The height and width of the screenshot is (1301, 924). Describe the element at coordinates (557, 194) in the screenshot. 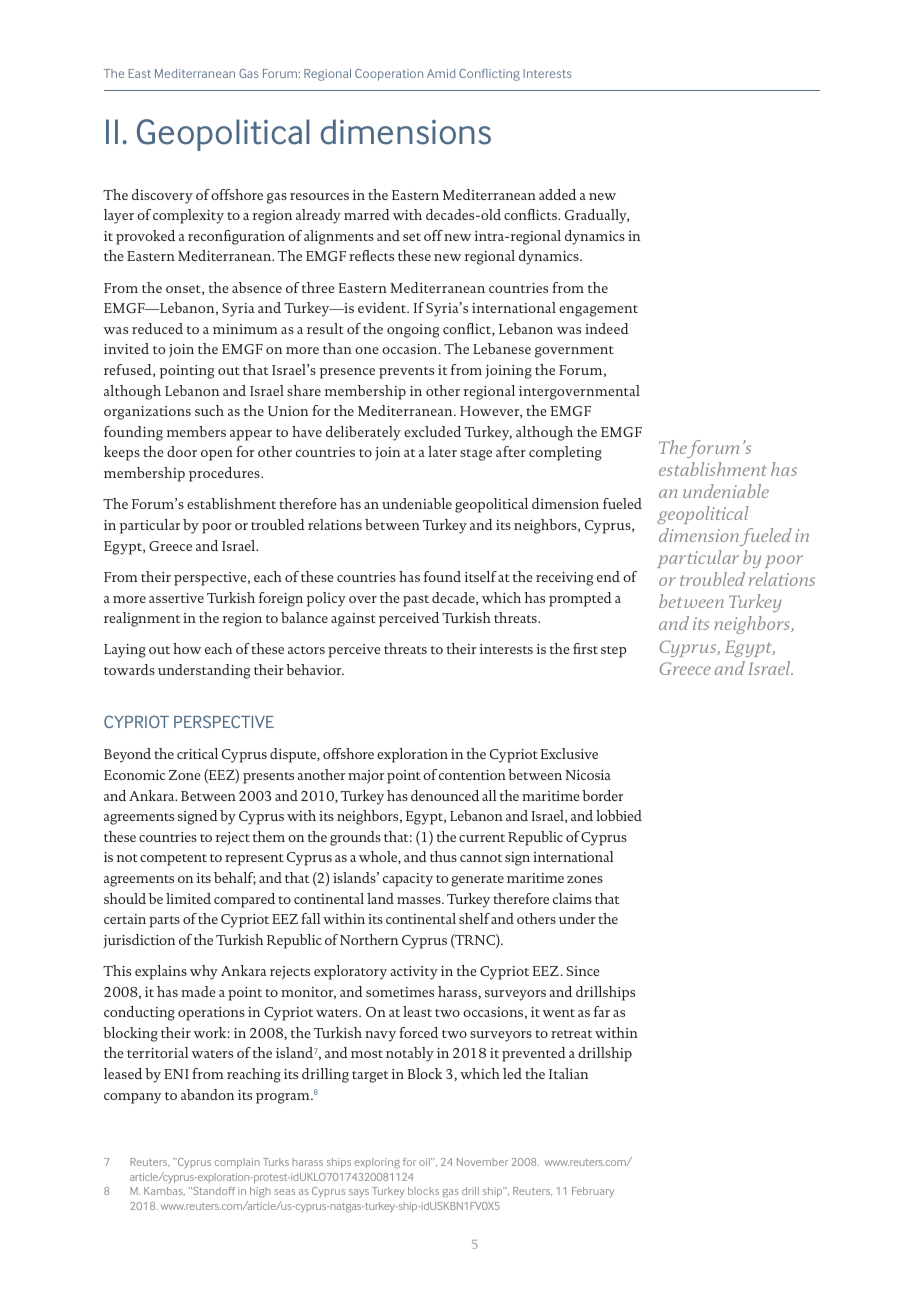

I see `added` at that location.
